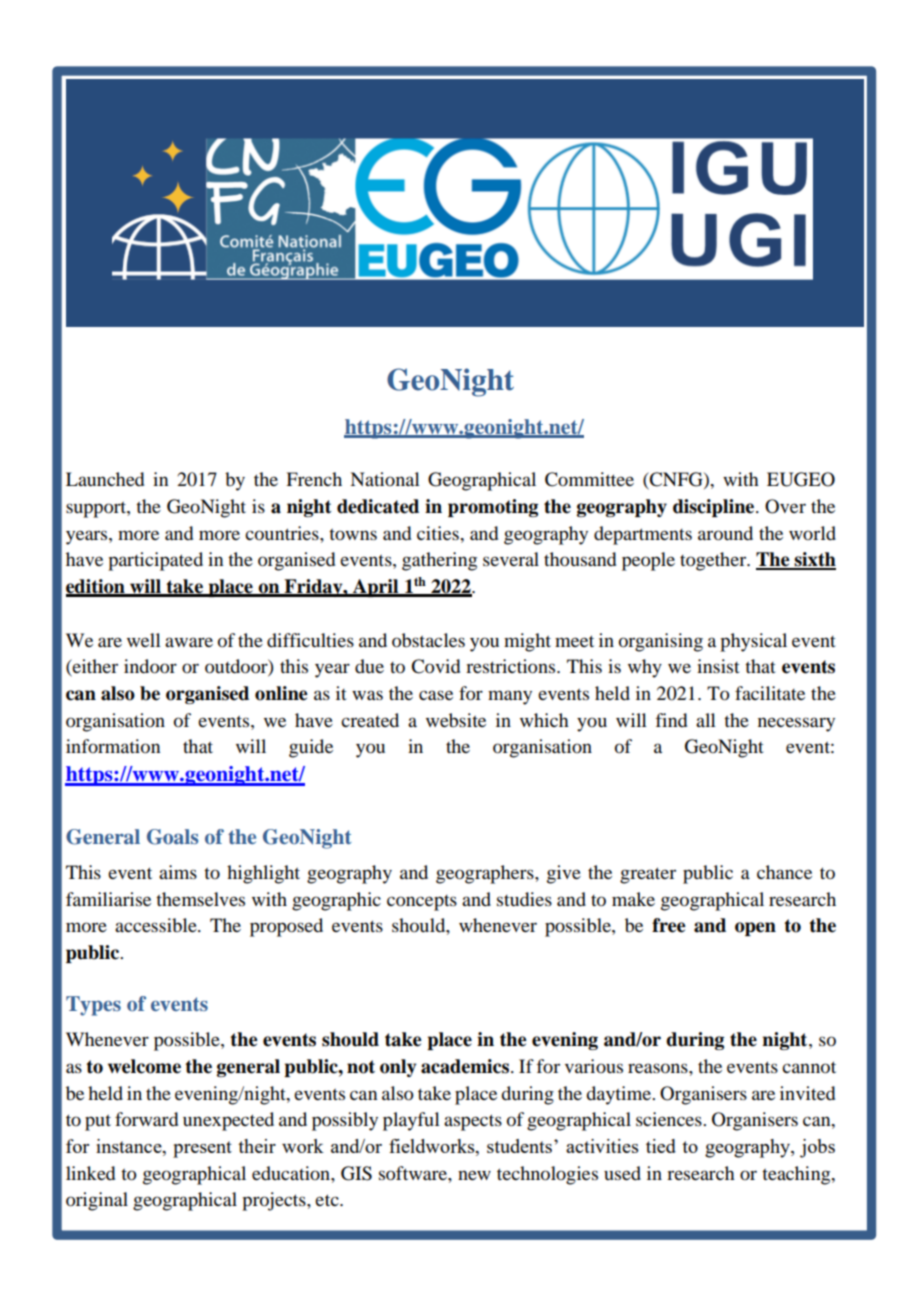 This screenshot has width=924, height=1307. What do you see at coordinates (474, 1175) in the screenshot?
I see `new` at bounding box center [474, 1175].
